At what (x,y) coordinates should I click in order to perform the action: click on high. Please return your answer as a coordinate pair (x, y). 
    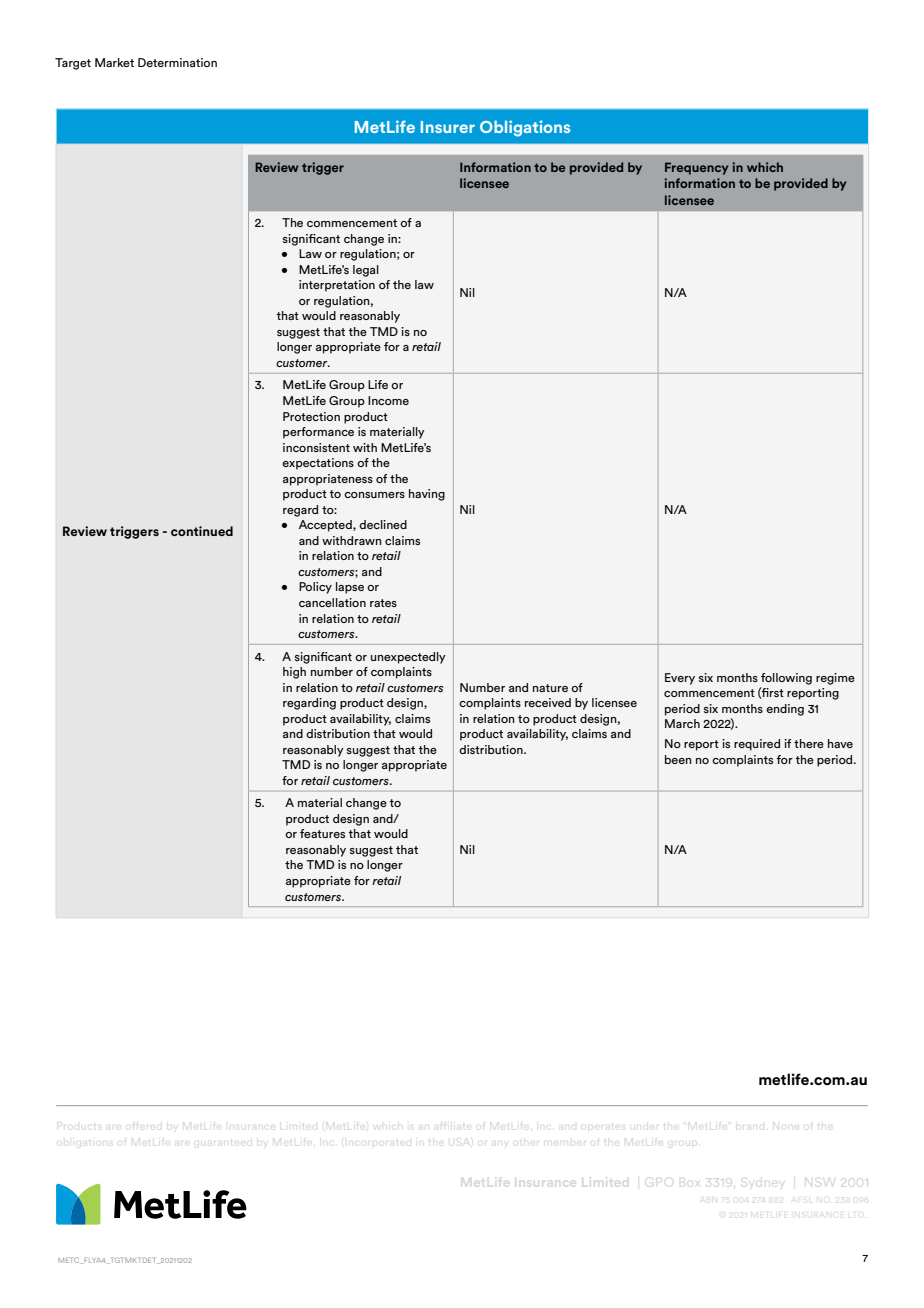
    Looking at the image, I should click on (294, 673).
